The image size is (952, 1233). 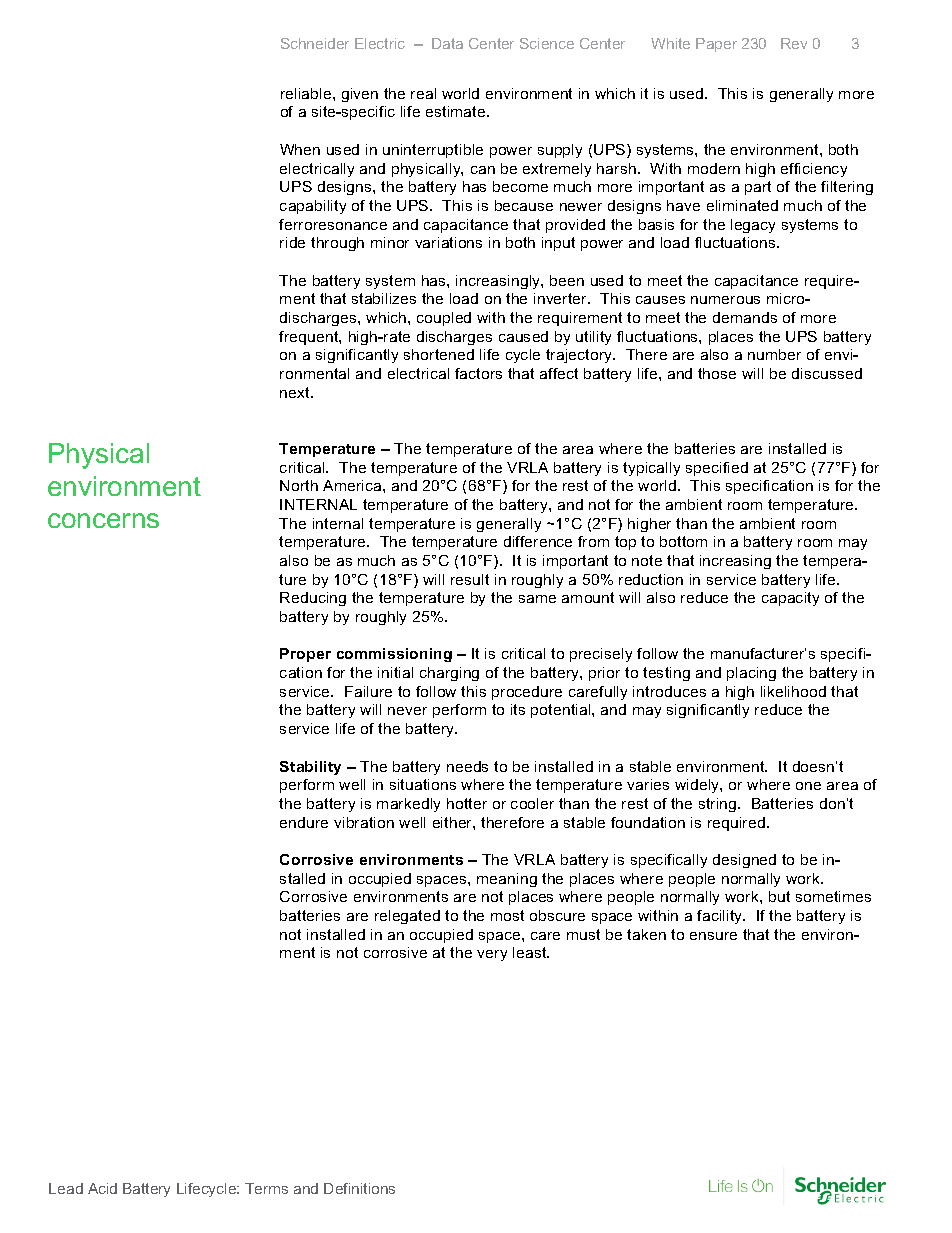 What do you see at coordinates (296, 392) in the screenshot?
I see `next` at bounding box center [296, 392].
